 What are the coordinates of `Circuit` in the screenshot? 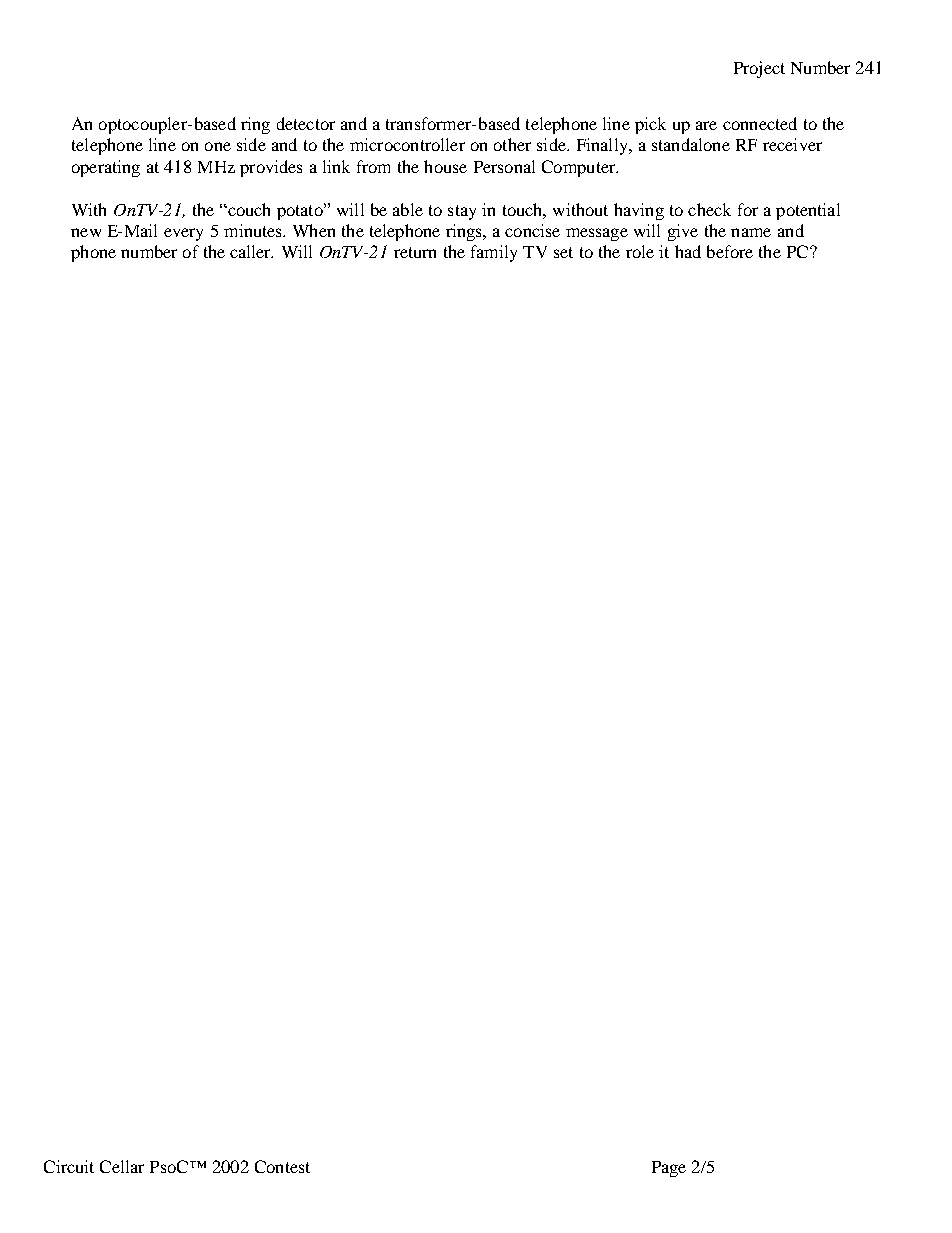 It's located at (69, 1166).
